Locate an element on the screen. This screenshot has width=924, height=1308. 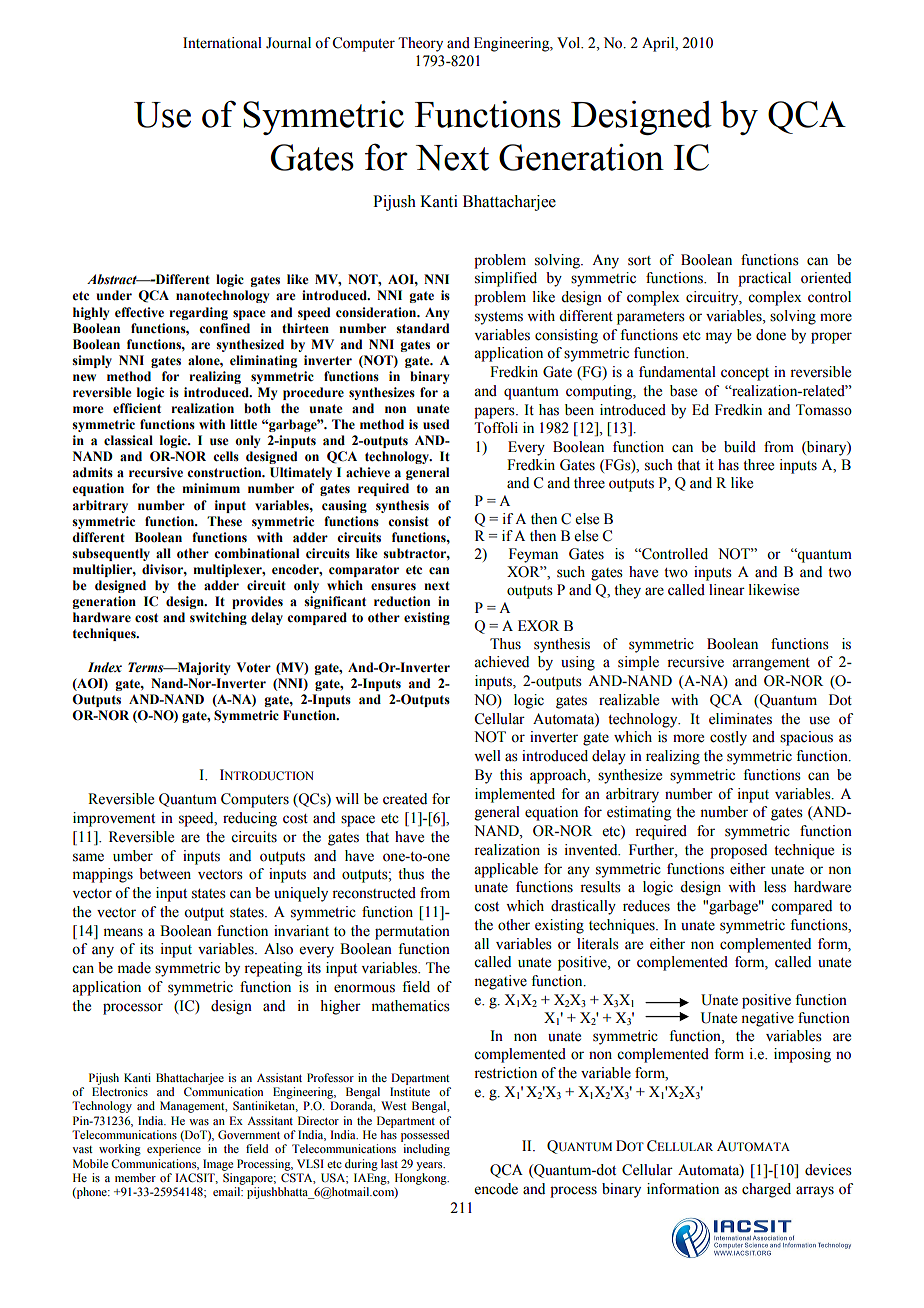
proposed is located at coordinates (738, 851).
